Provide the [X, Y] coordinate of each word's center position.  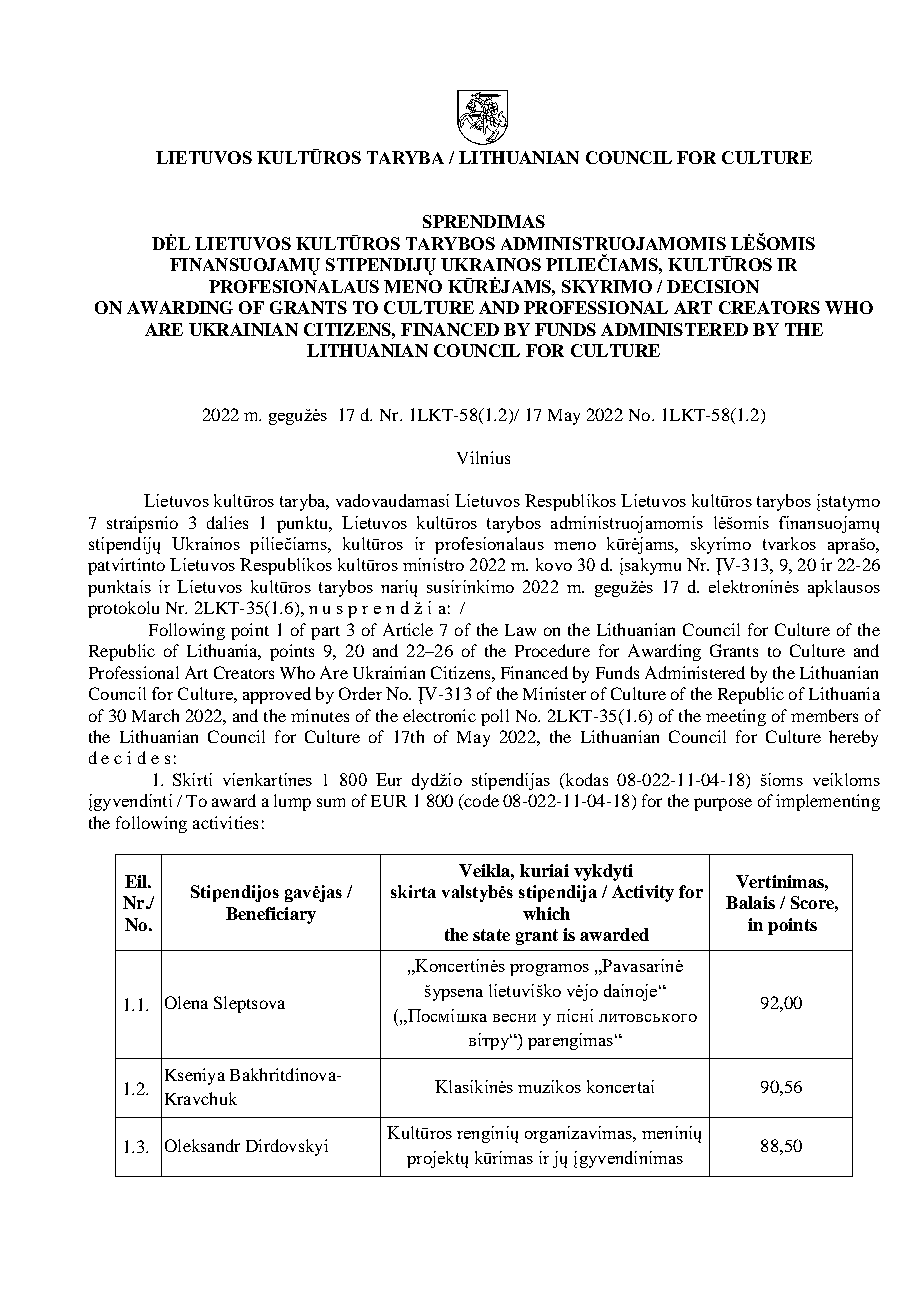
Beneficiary [271, 915]
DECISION [713, 286]
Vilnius [483, 457]
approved [277, 695]
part [325, 633]
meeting [736, 717]
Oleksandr [202, 1145]
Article [408, 629]
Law [520, 630]
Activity [643, 893]
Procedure [552, 650]
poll [495, 717]
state [491, 935]
